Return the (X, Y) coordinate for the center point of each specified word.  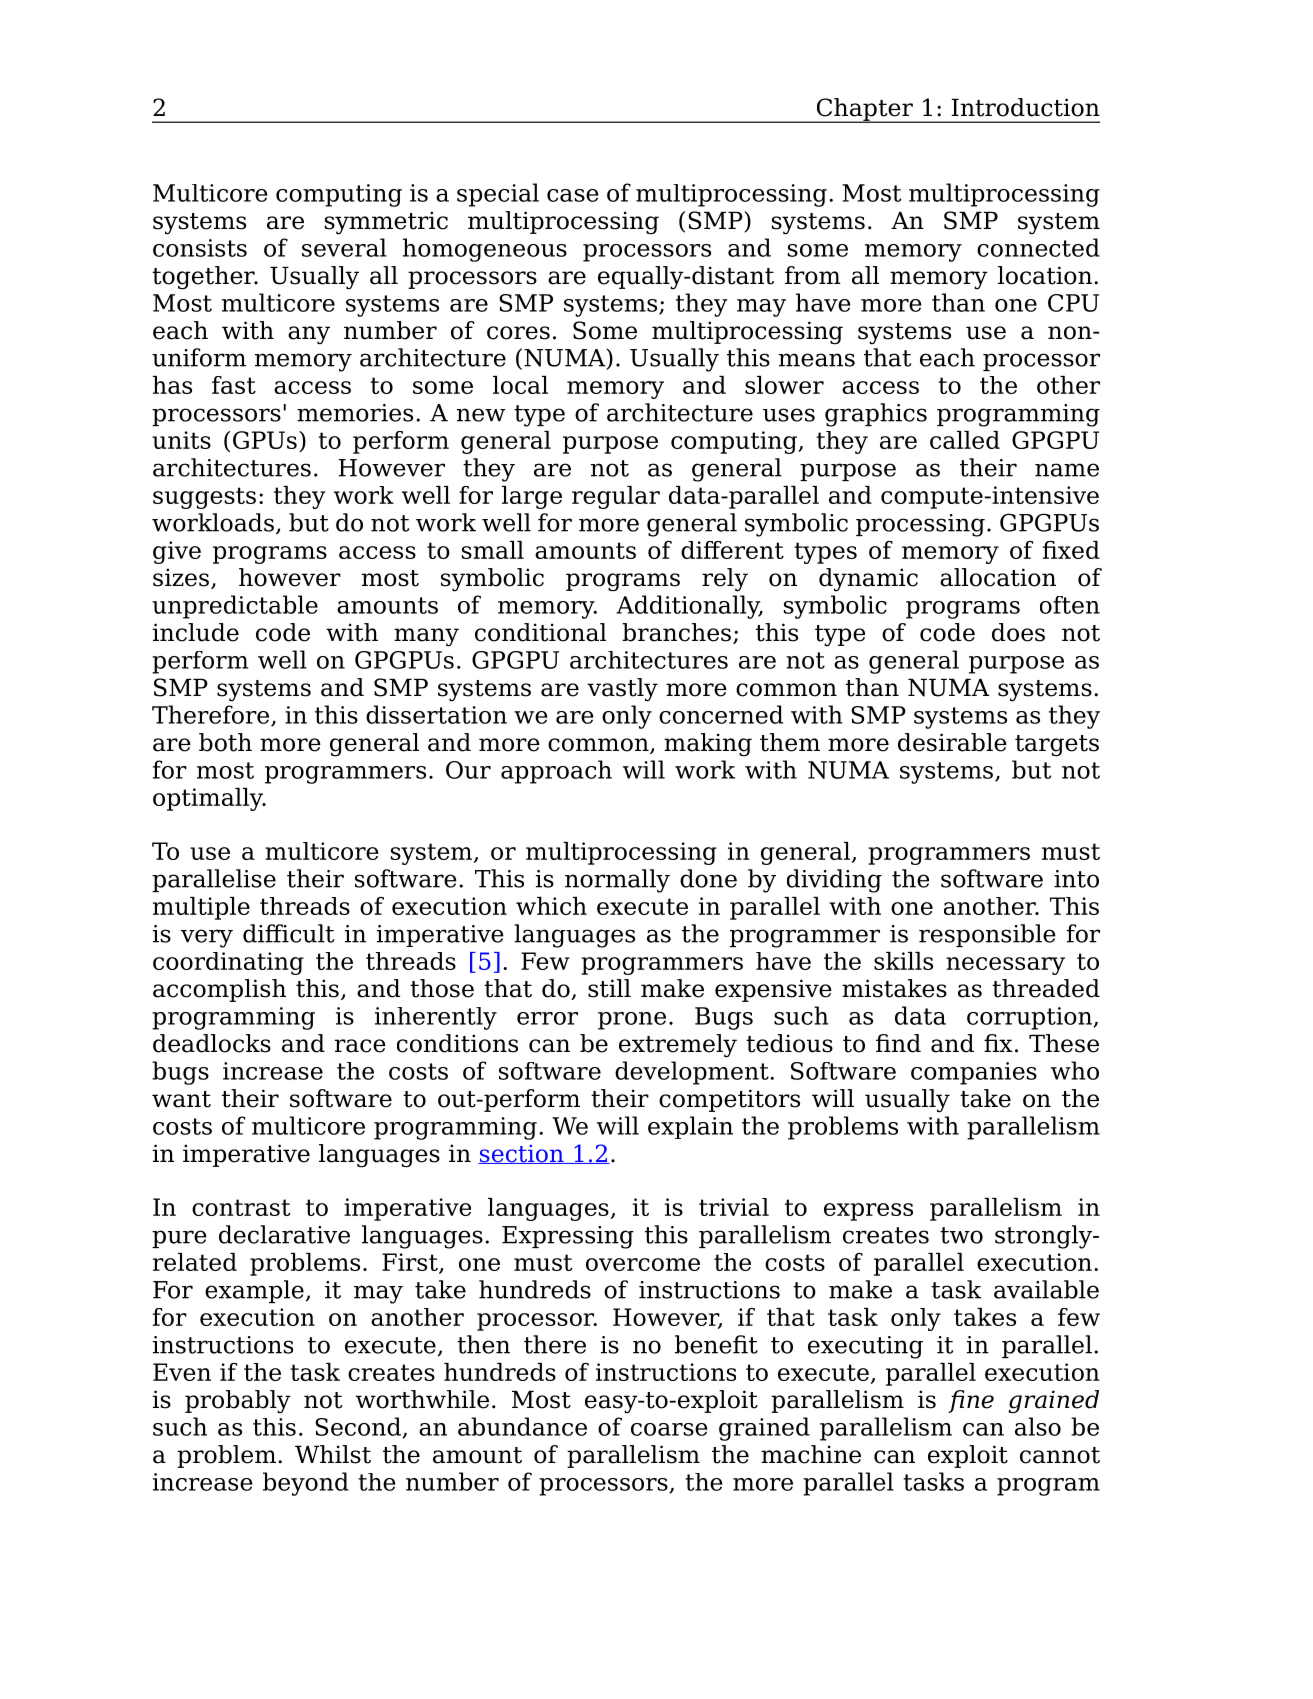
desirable (952, 742)
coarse (669, 1429)
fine (971, 1401)
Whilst (333, 1454)
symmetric (386, 223)
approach (556, 772)
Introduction (1025, 107)
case (573, 195)
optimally (209, 799)
